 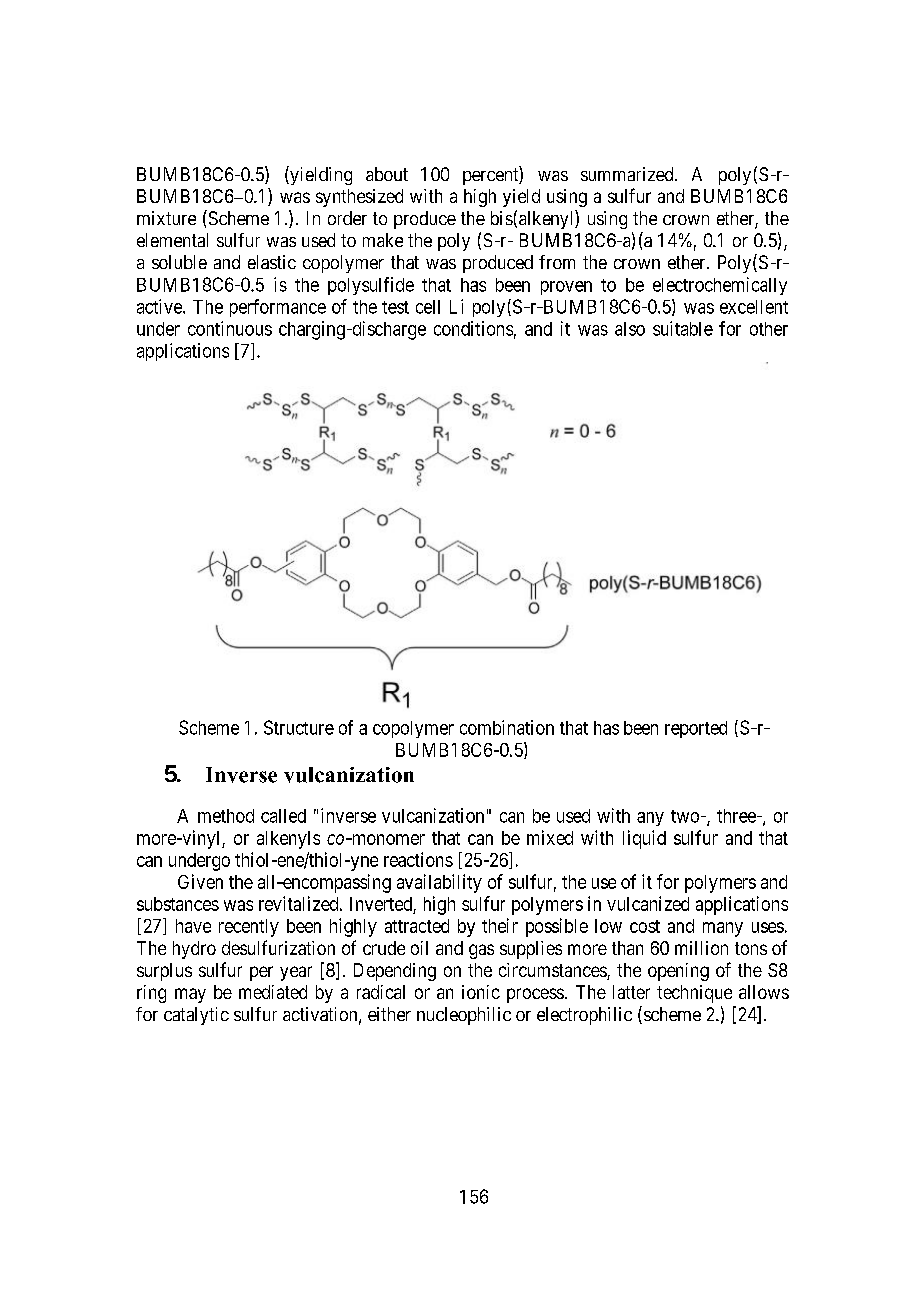 I want to click on Structure, so click(x=299, y=727).
